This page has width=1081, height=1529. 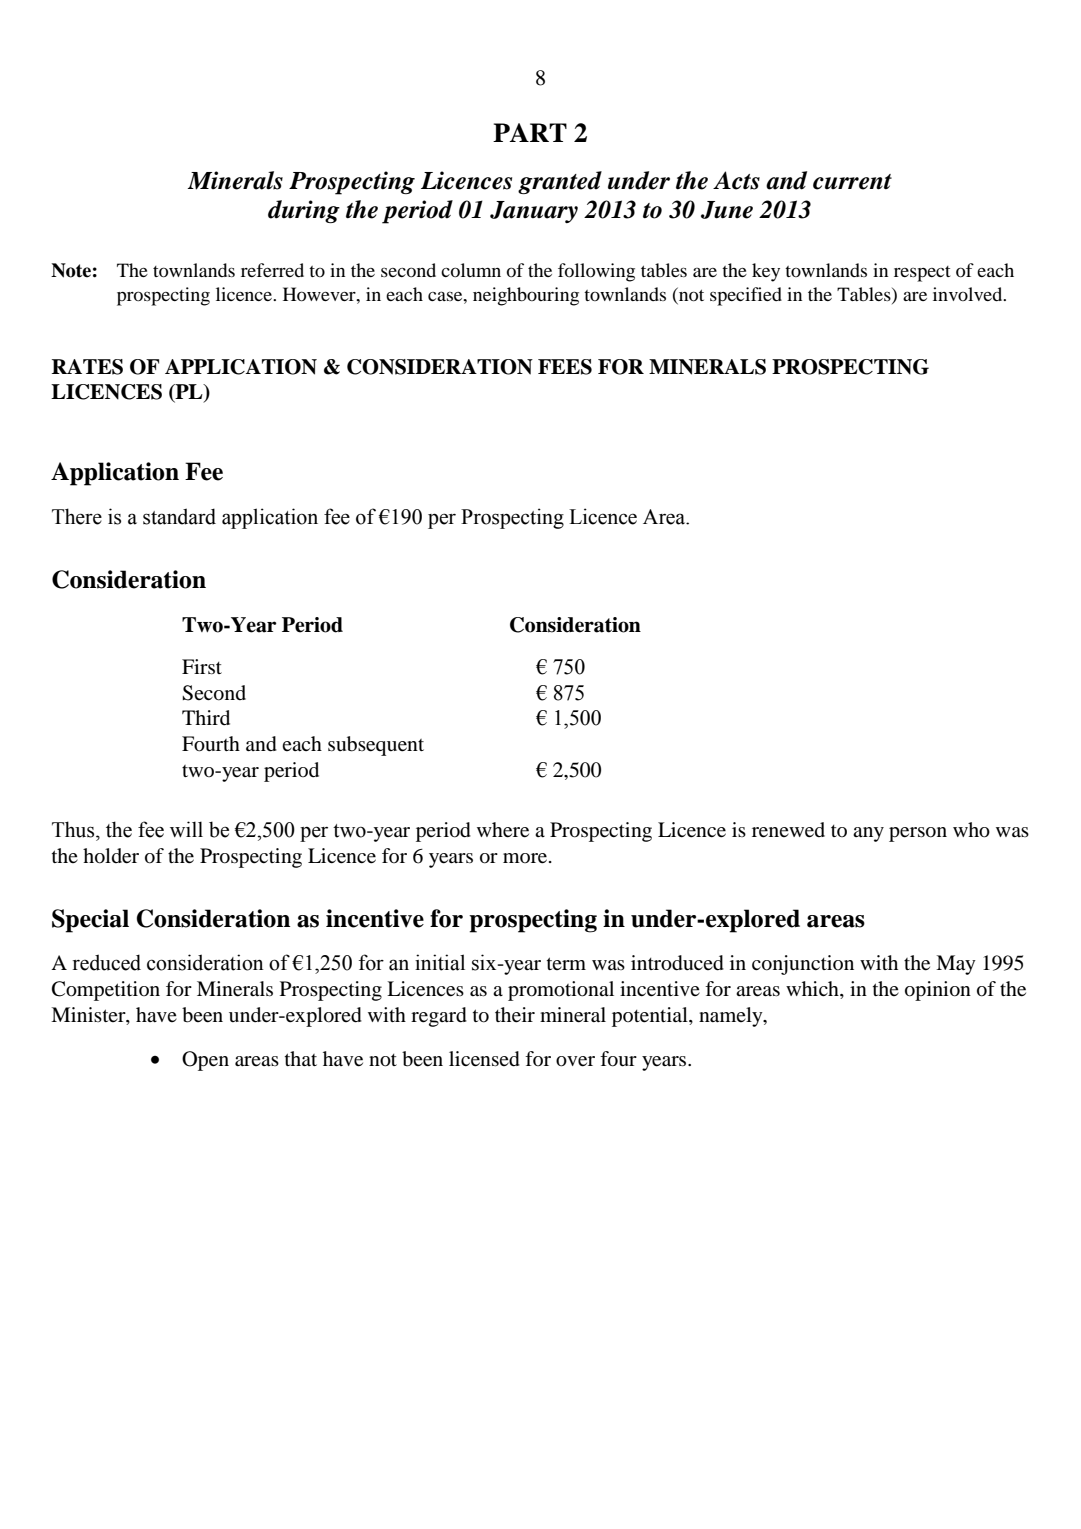 What do you see at coordinates (868, 834) in the page?
I see `any` at bounding box center [868, 834].
